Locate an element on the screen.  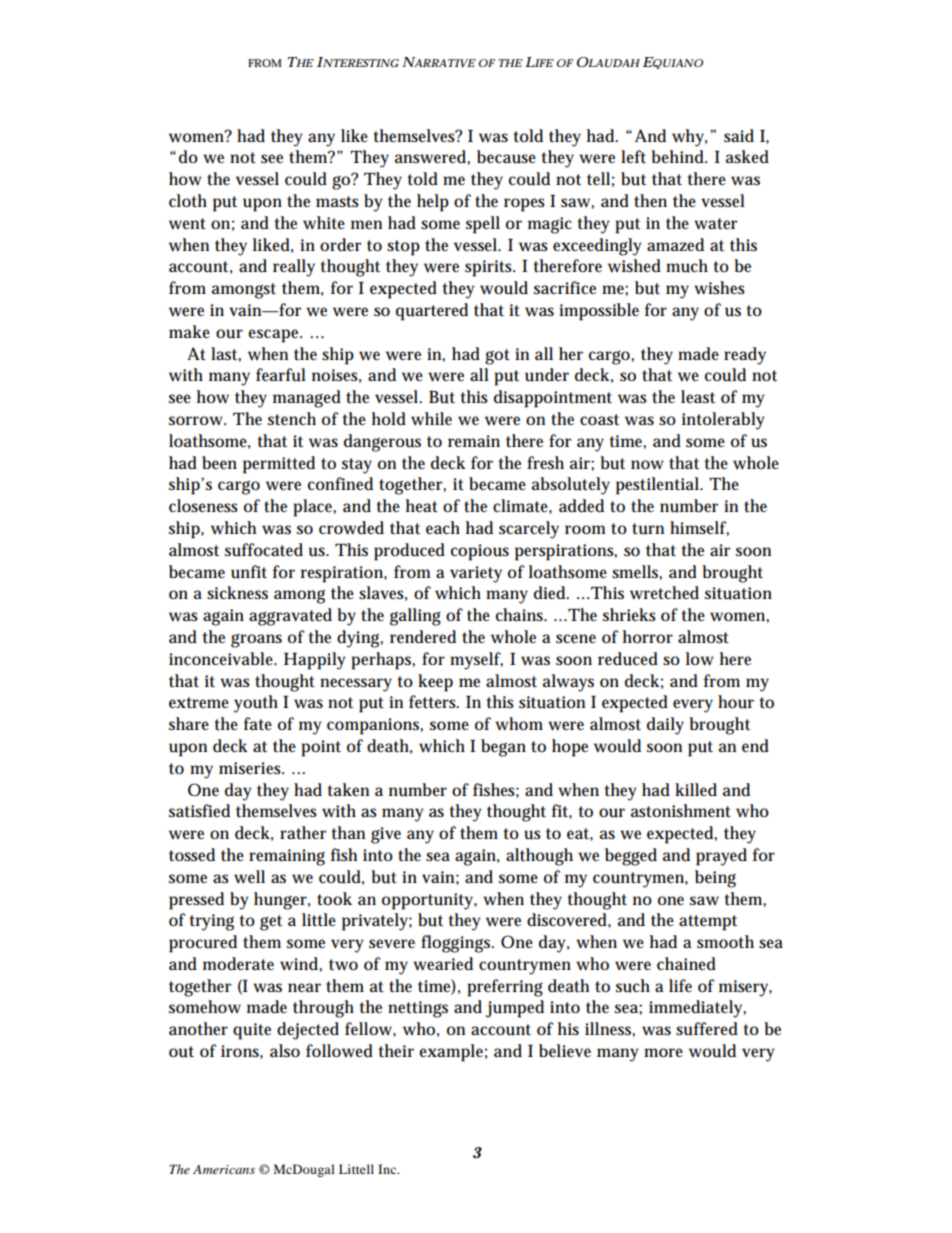
Americans is located at coordinates (224, 1169).
